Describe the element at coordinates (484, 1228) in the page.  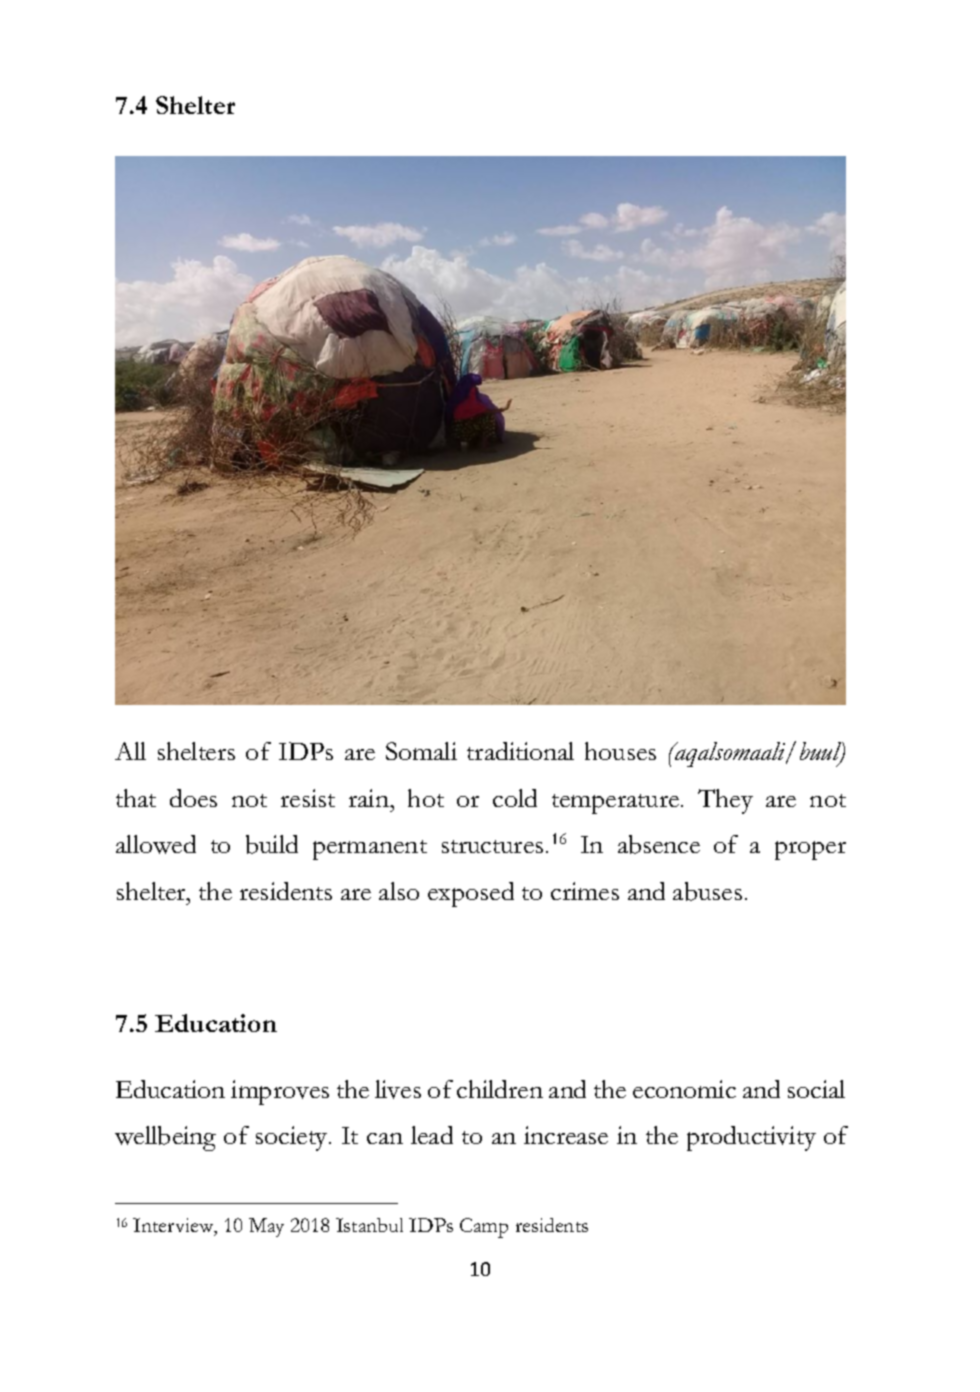
I see `Camp` at that location.
